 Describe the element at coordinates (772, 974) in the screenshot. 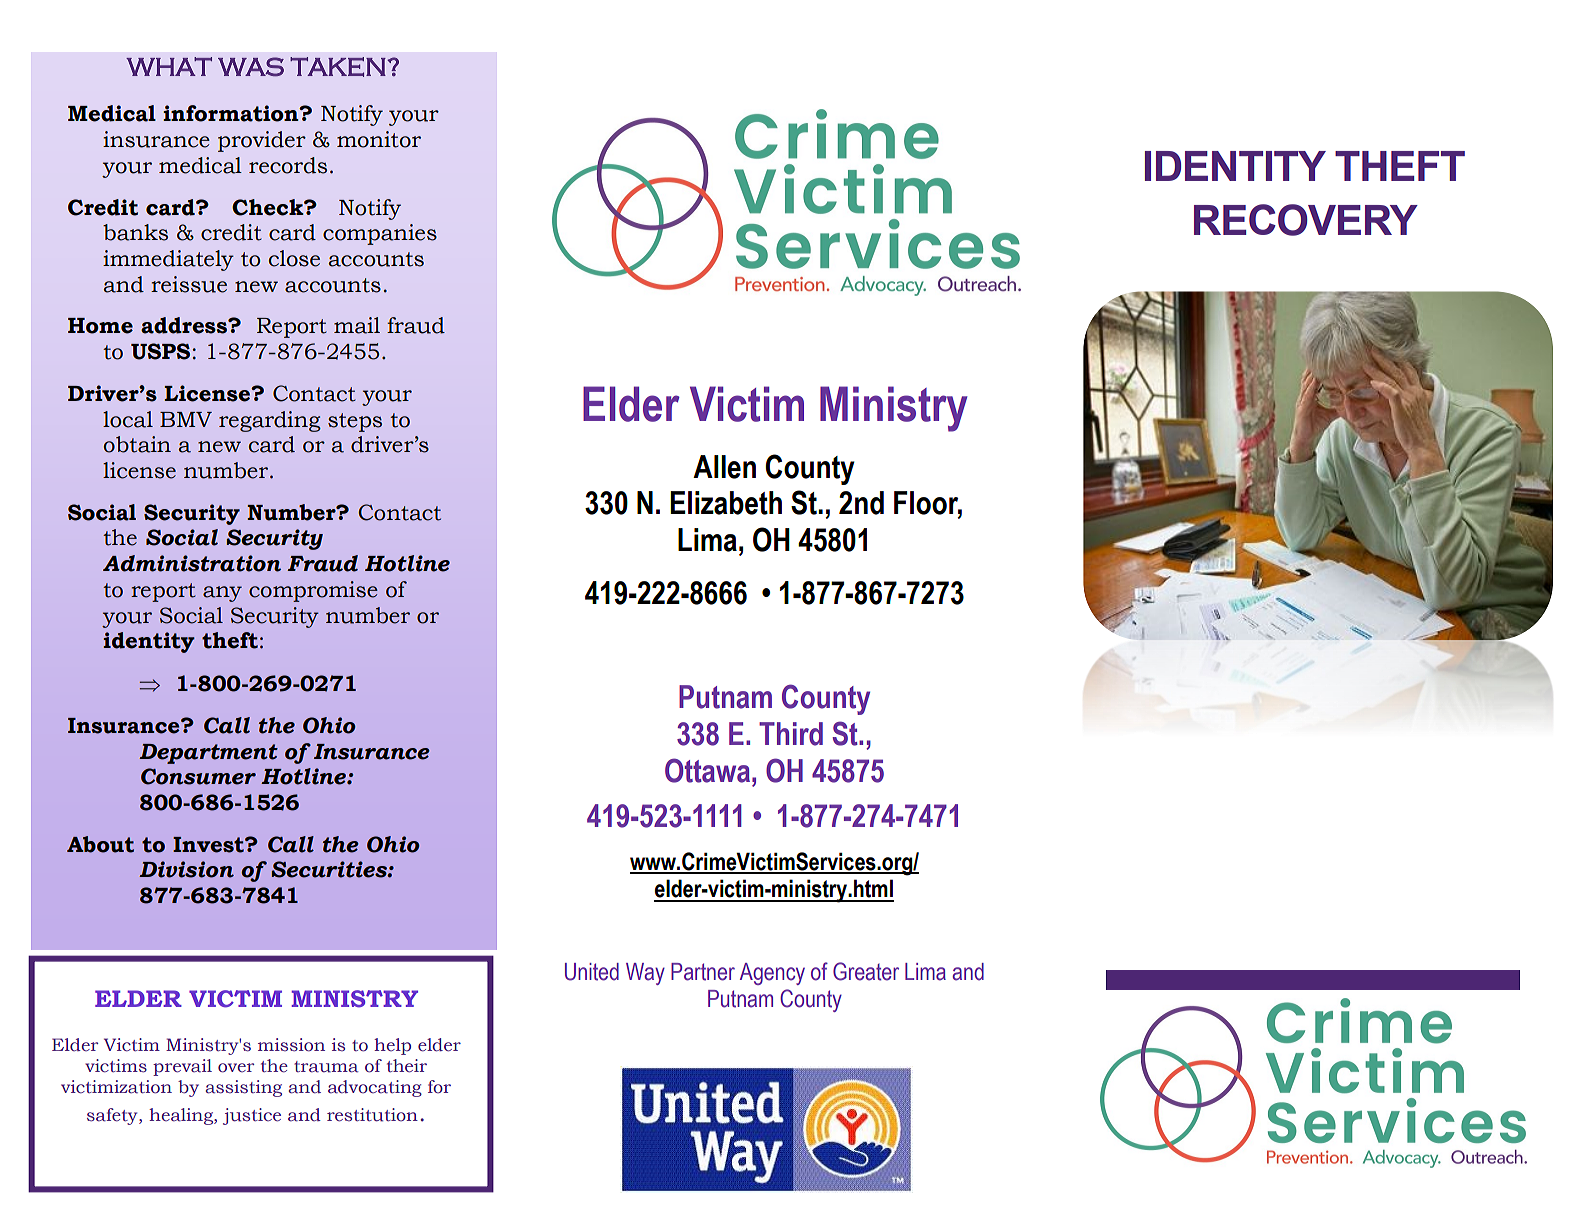

I see `Agency` at that location.
